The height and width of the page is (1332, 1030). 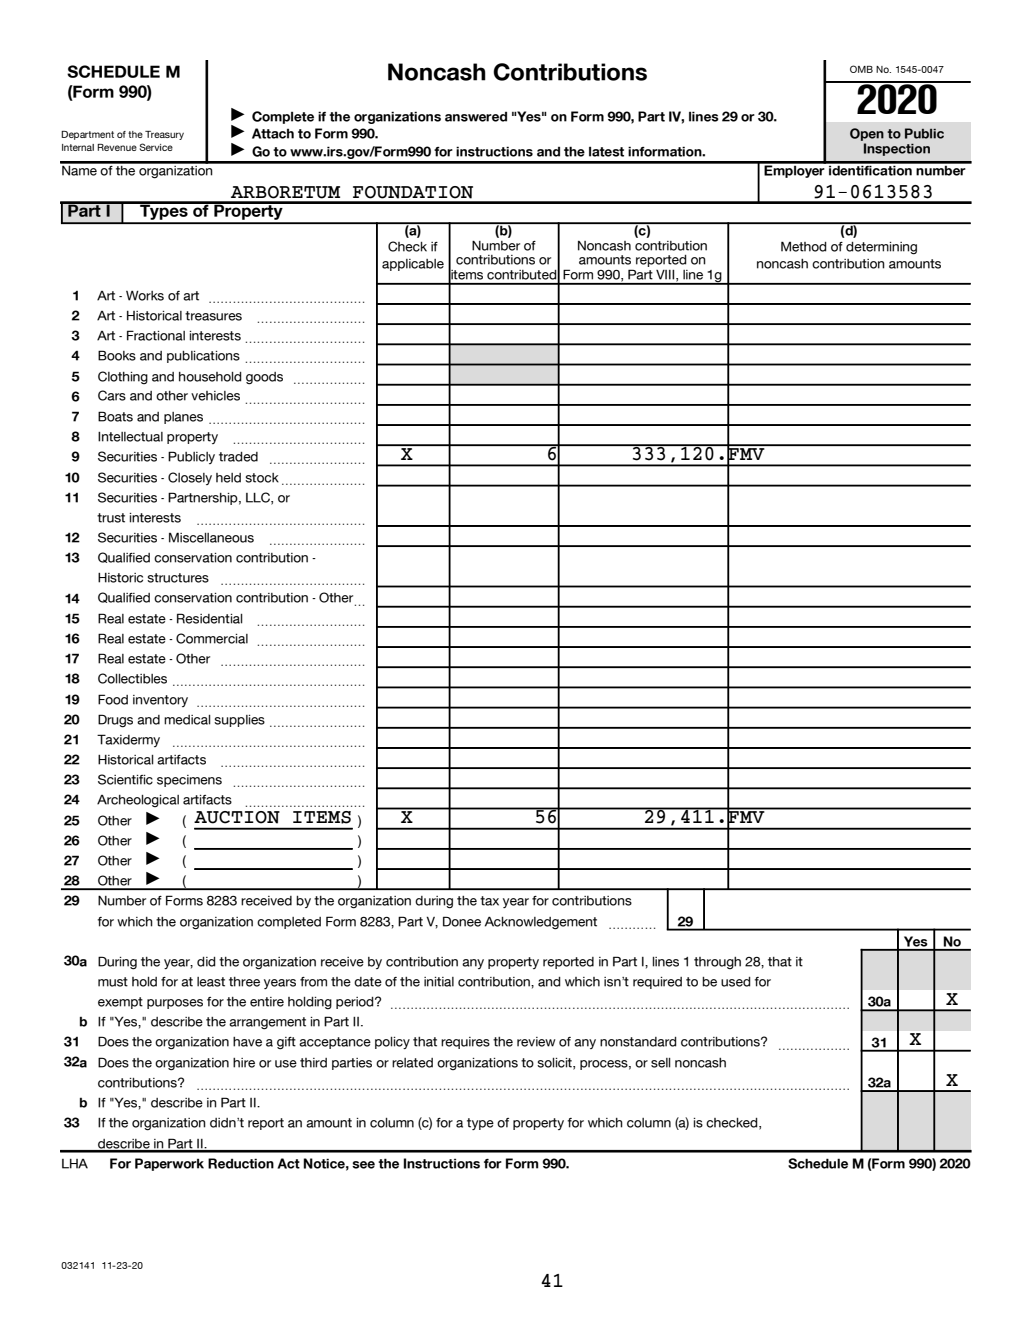 I want to click on Treasury, so click(x=164, y=135).
